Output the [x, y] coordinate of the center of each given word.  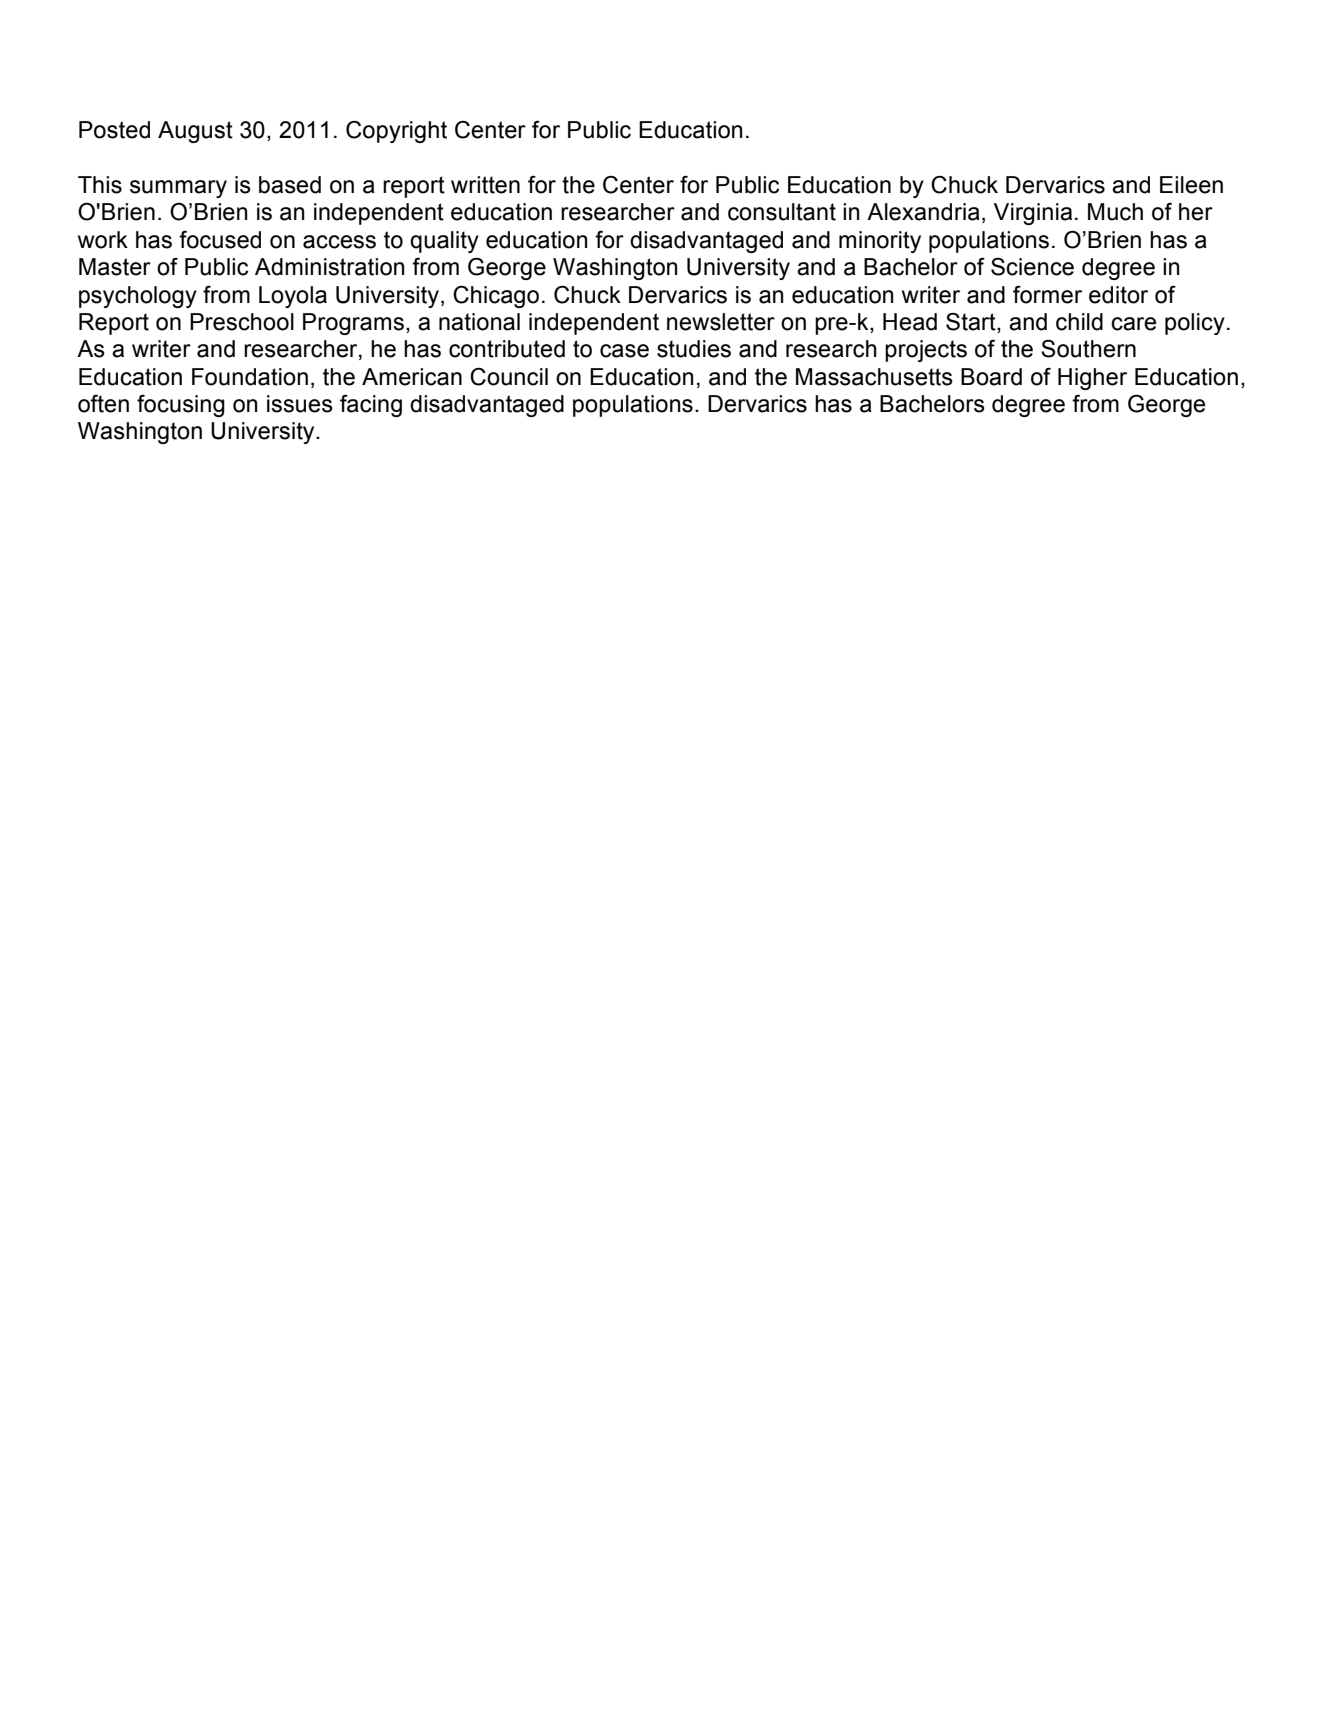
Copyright [396, 132]
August [195, 132]
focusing [181, 406]
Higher [1092, 379]
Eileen [1191, 185]
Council [509, 377]
